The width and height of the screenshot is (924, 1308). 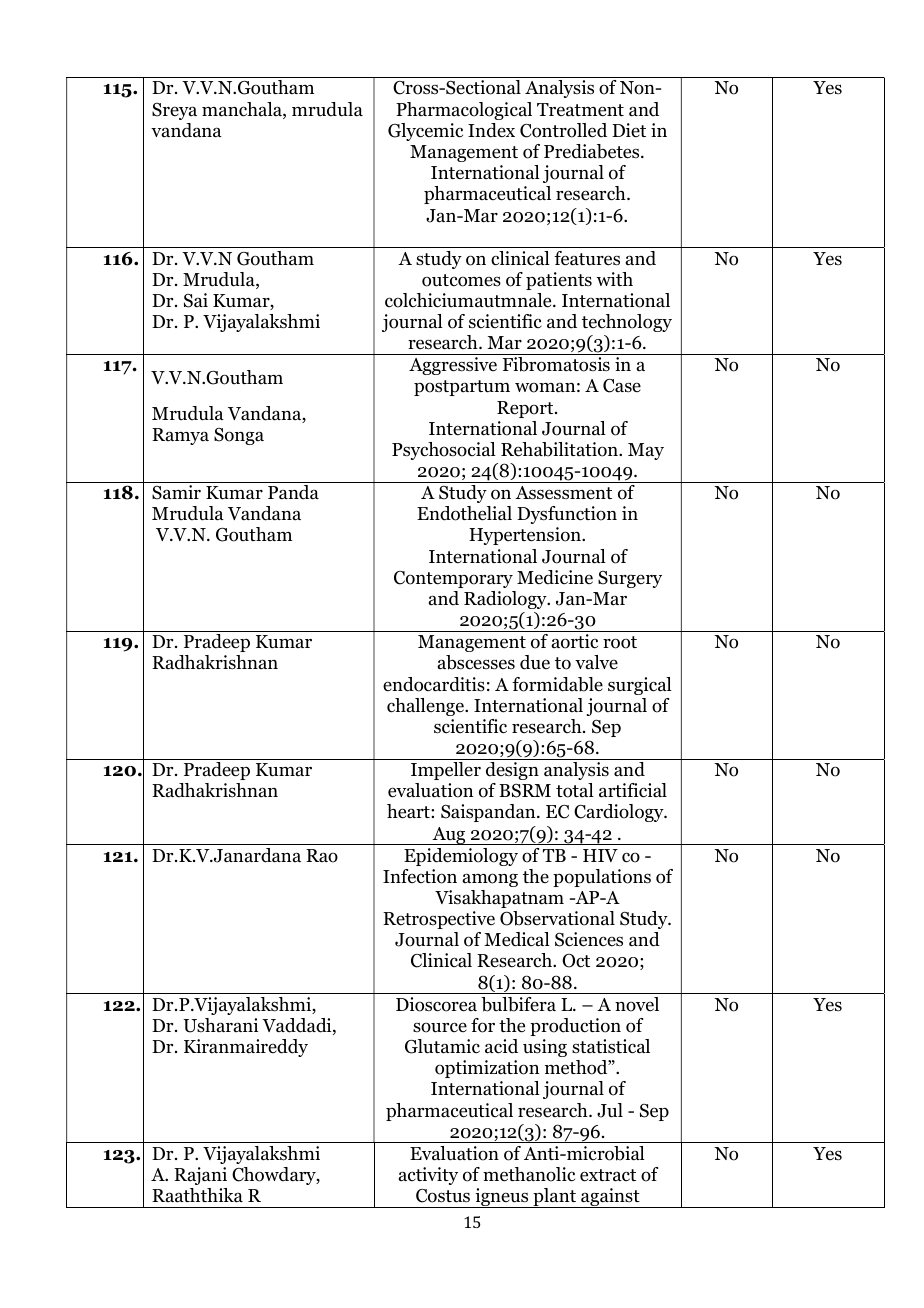 What do you see at coordinates (425, 132) in the screenshot?
I see `Glycemic` at bounding box center [425, 132].
